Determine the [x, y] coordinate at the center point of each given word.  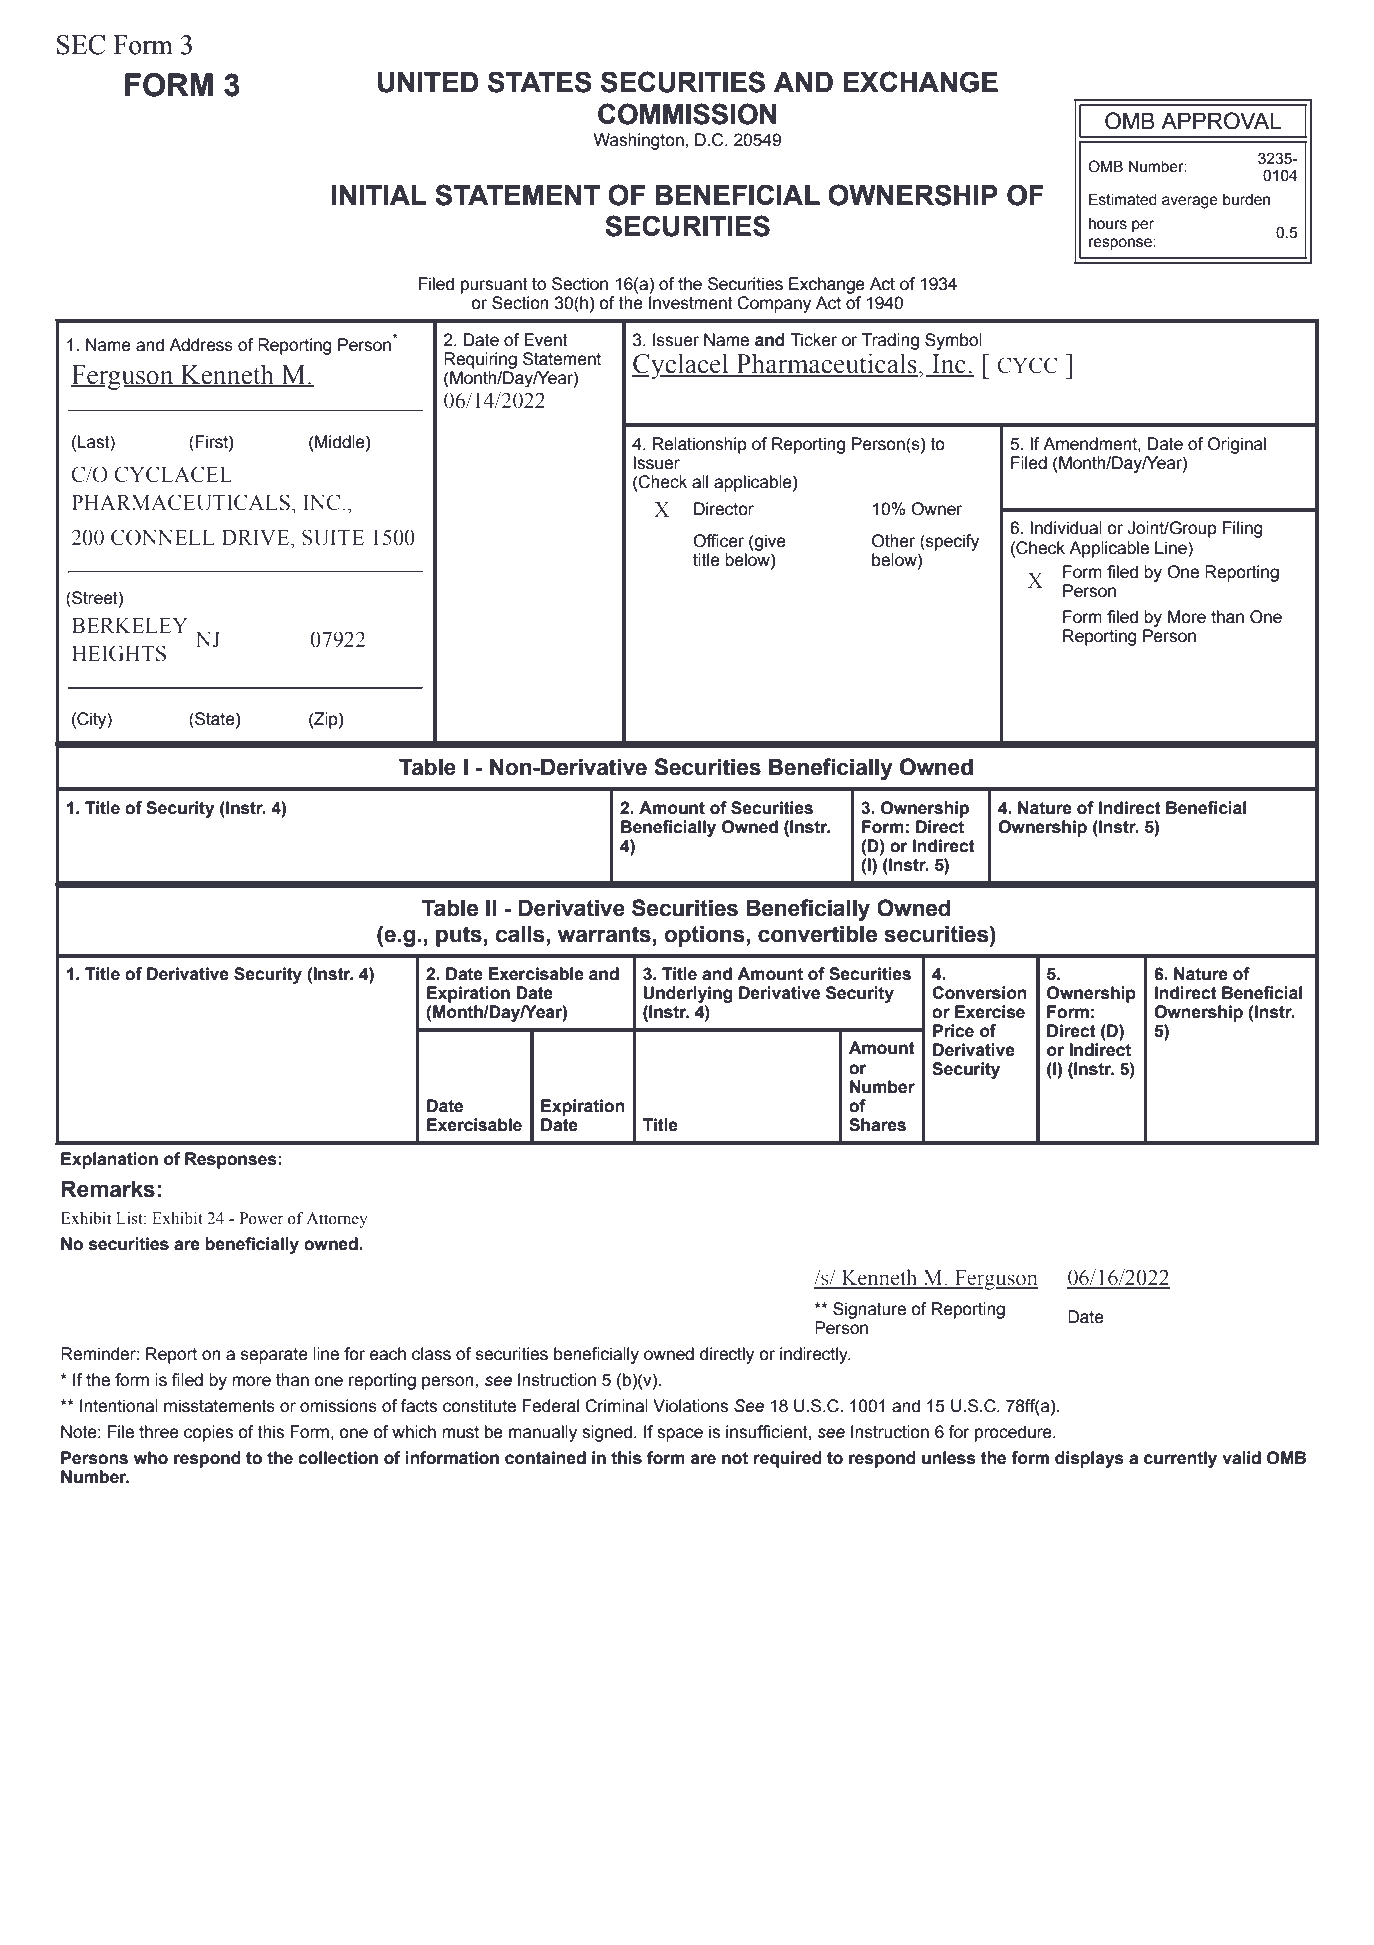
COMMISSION [687, 114]
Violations [690, 1406]
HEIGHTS [119, 653]
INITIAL [379, 195]
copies [208, 1433]
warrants [604, 934]
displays [1089, 1459]
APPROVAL [1221, 121]
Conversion [979, 993]
